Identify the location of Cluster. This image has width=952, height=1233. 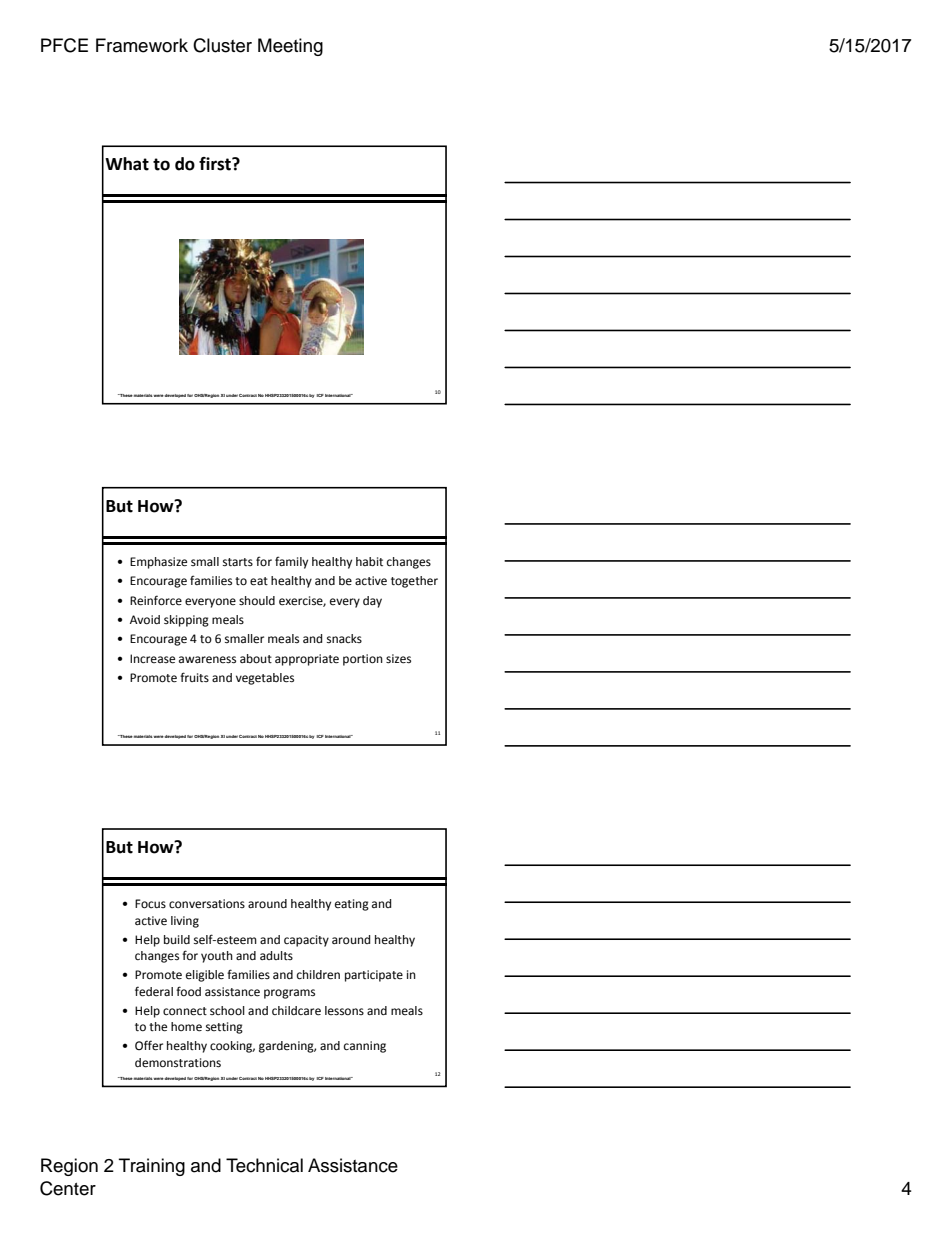
(222, 45).
